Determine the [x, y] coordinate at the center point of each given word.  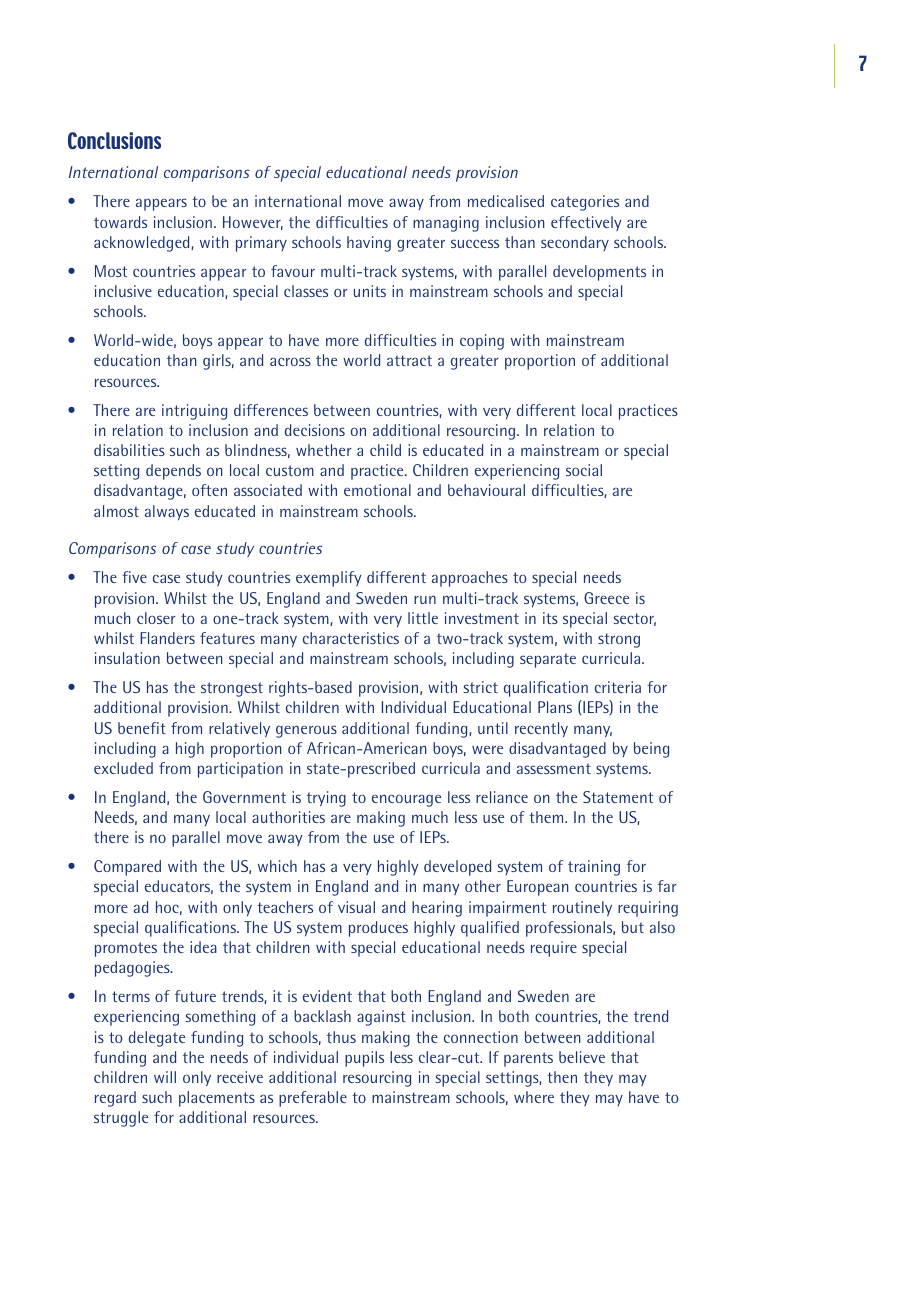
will [165, 1077]
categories [585, 203]
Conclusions [114, 140]
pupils [364, 1059]
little [423, 618]
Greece [606, 598]
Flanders [167, 638]
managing [446, 224]
